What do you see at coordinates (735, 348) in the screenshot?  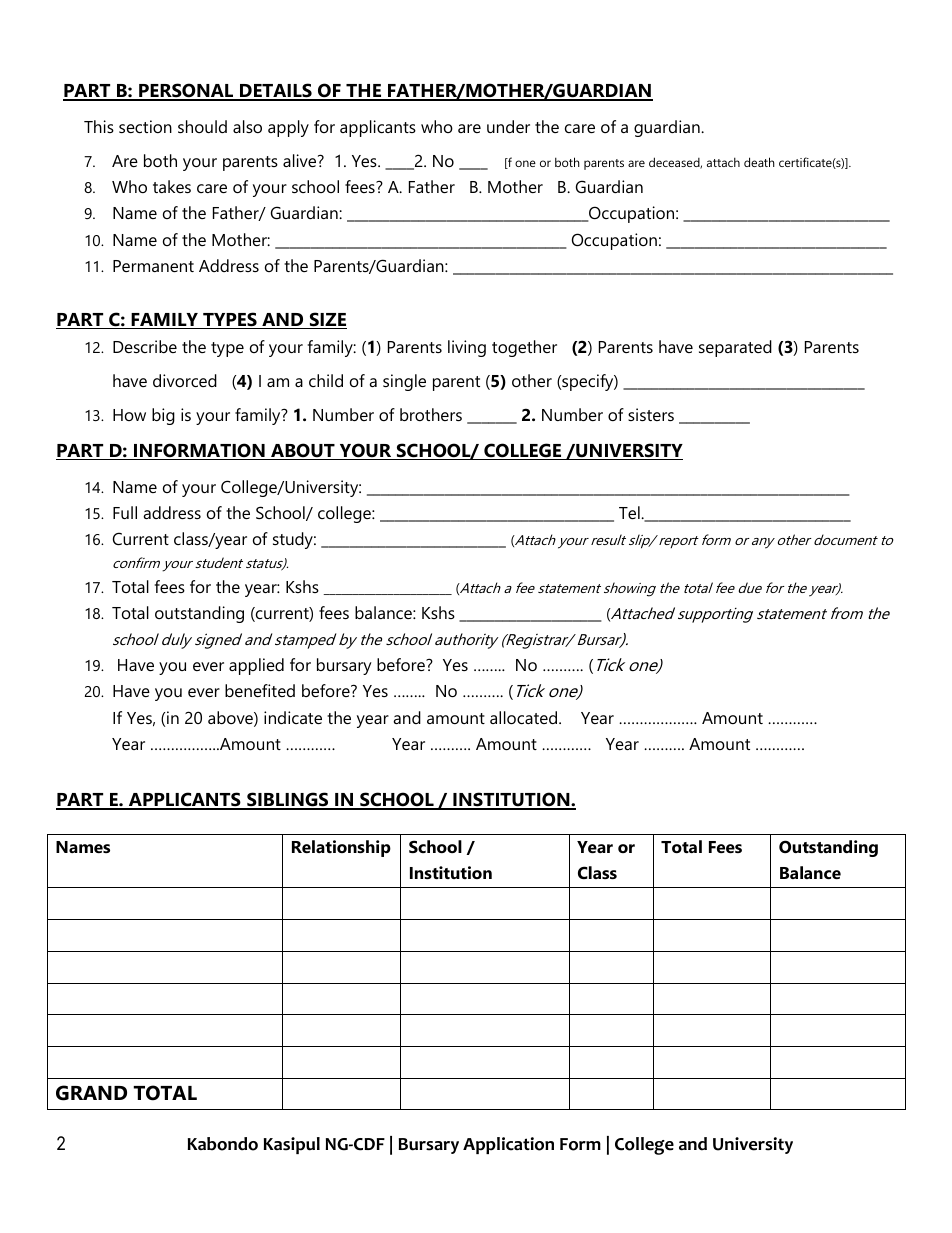 I see `separated` at bounding box center [735, 348].
